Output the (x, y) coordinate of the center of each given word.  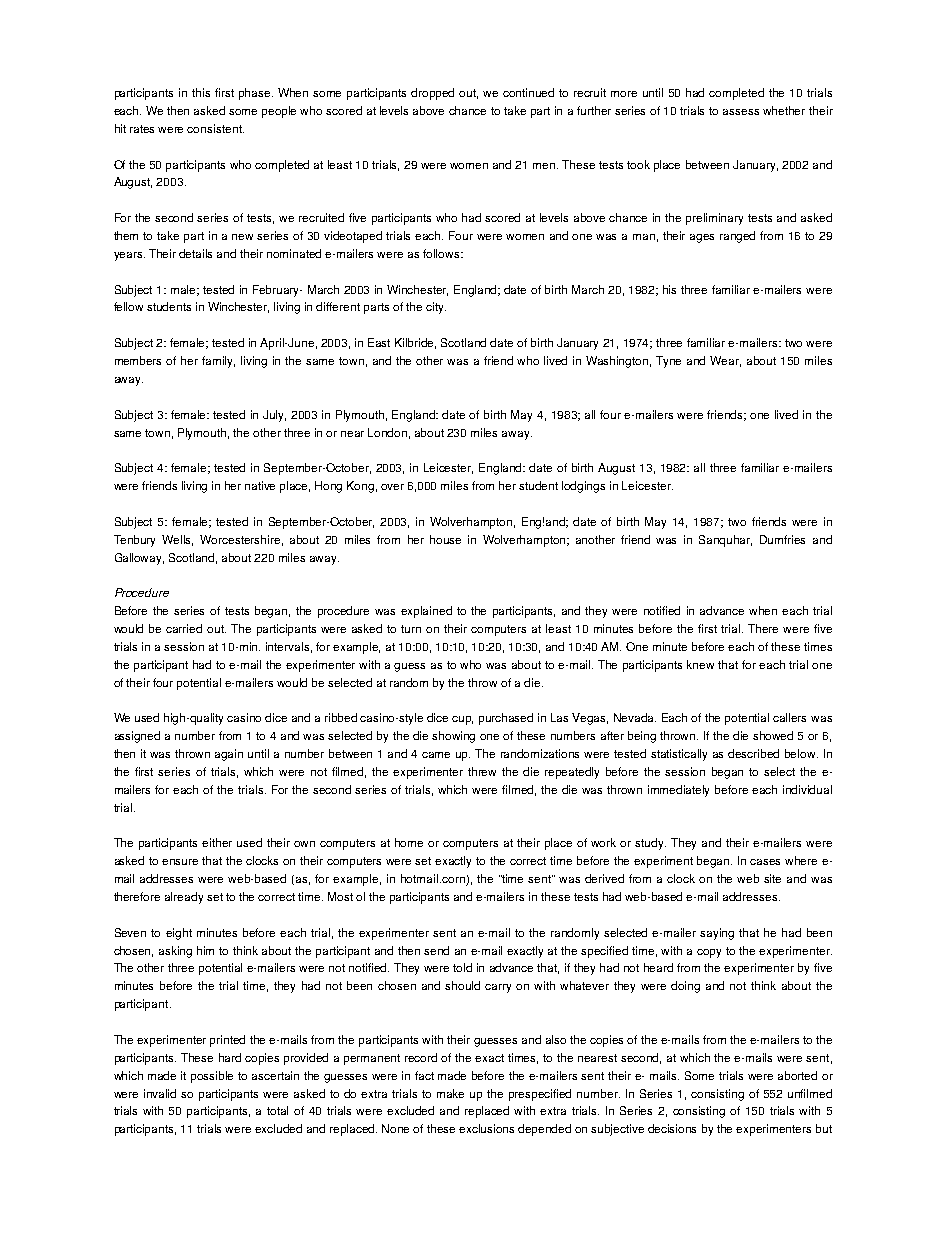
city (436, 308)
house (445, 539)
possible (212, 1077)
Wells (177, 540)
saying (717, 934)
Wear (725, 361)
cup (462, 720)
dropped (432, 94)
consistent (215, 128)
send (436, 950)
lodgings (583, 487)
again (229, 755)
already (184, 898)
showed (773, 735)
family (218, 362)
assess (741, 112)
